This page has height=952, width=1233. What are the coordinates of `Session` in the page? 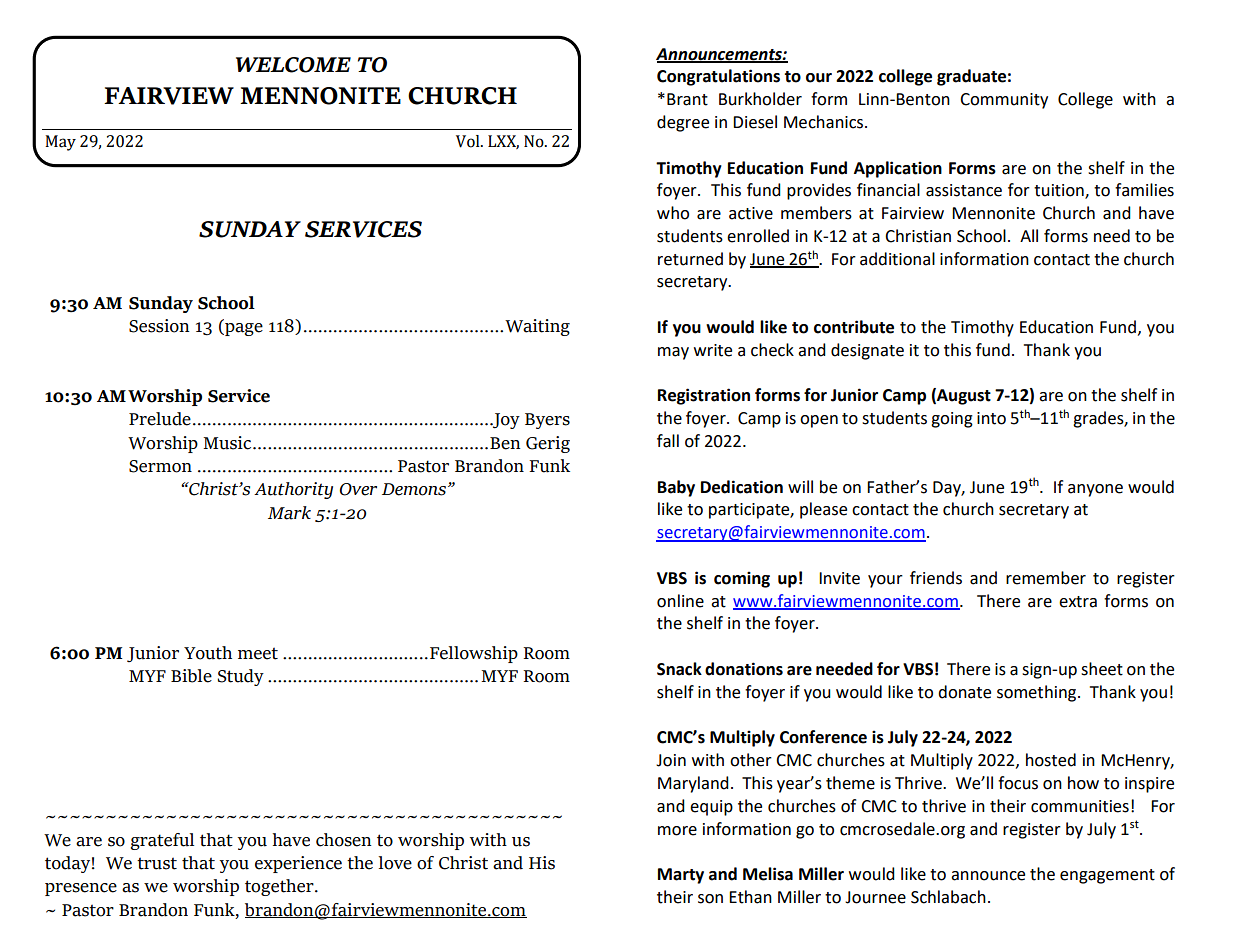 It's located at (159, 326).
